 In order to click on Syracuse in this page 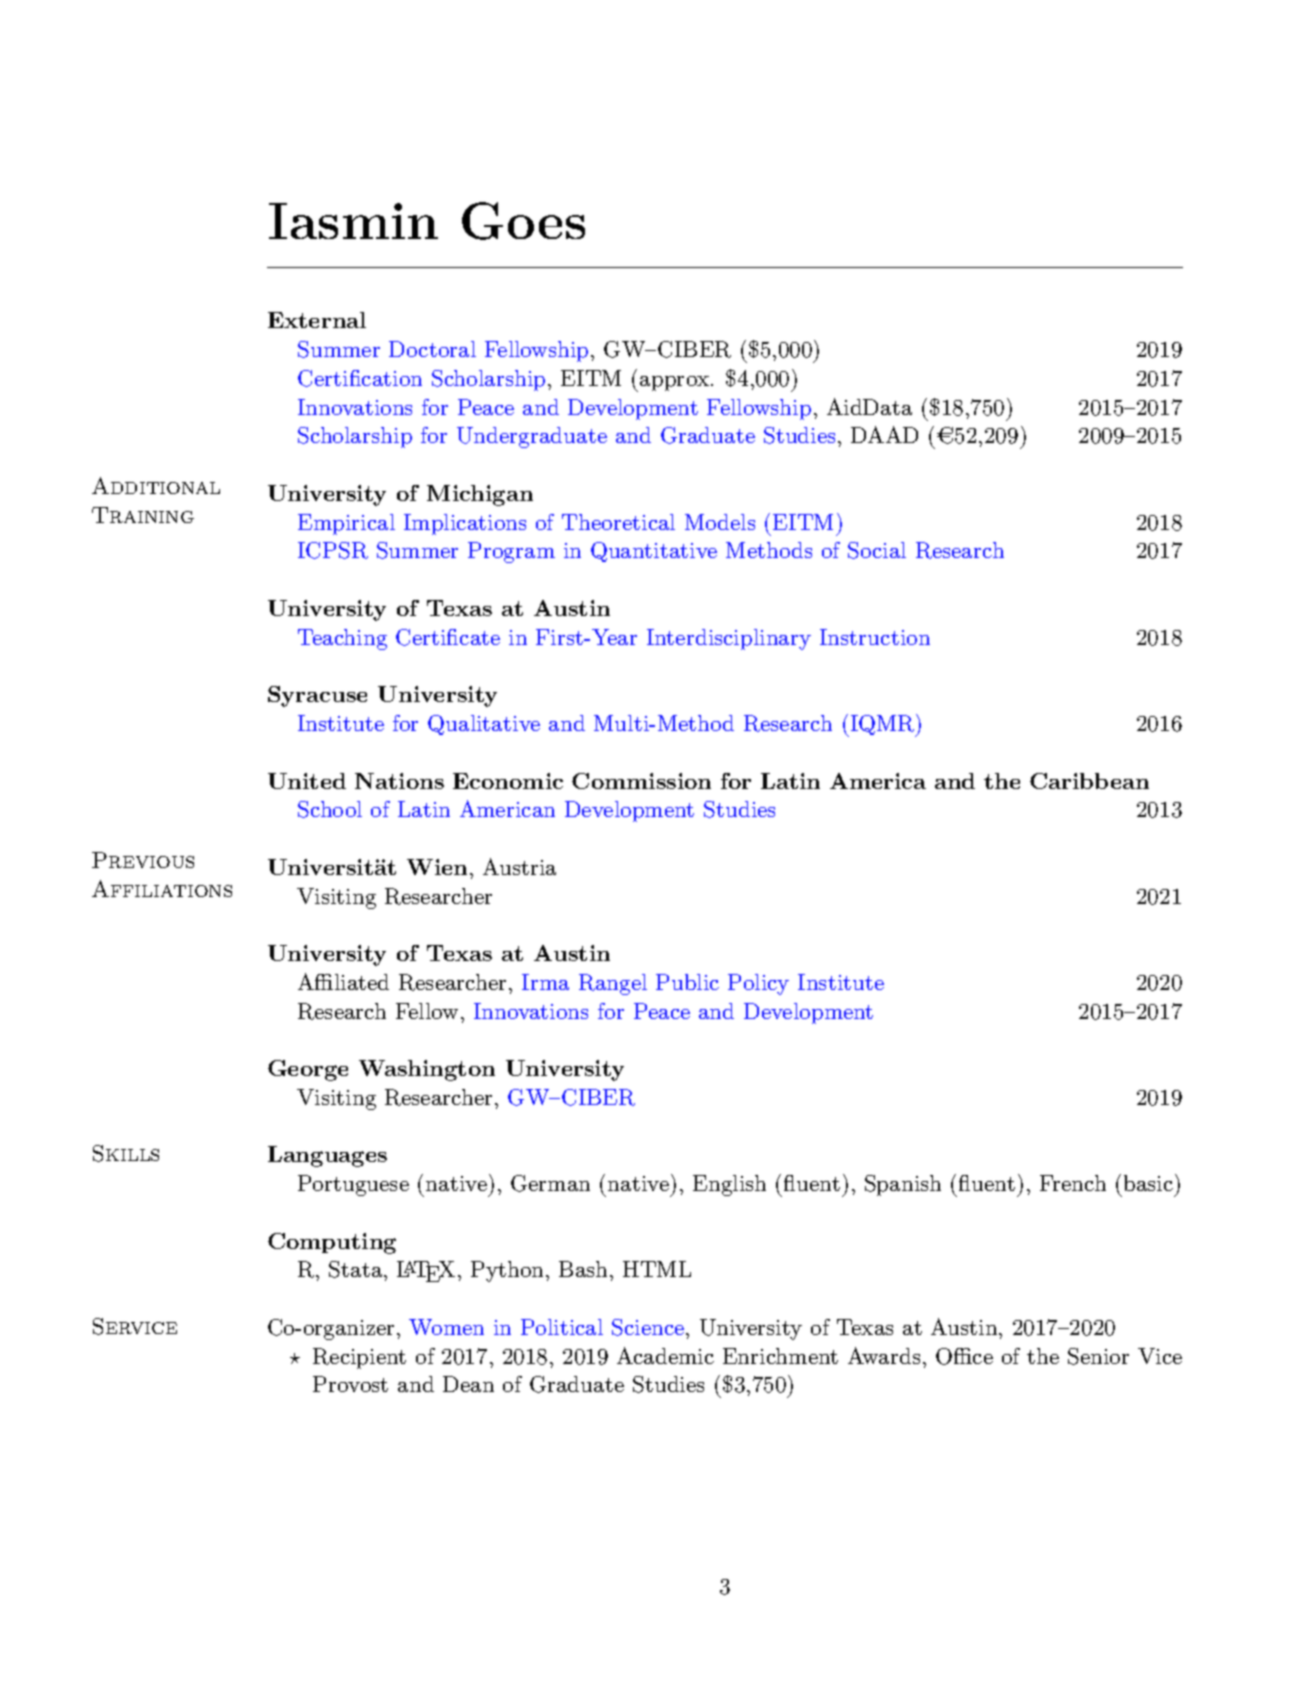, I will do `click(317, 696)`.
